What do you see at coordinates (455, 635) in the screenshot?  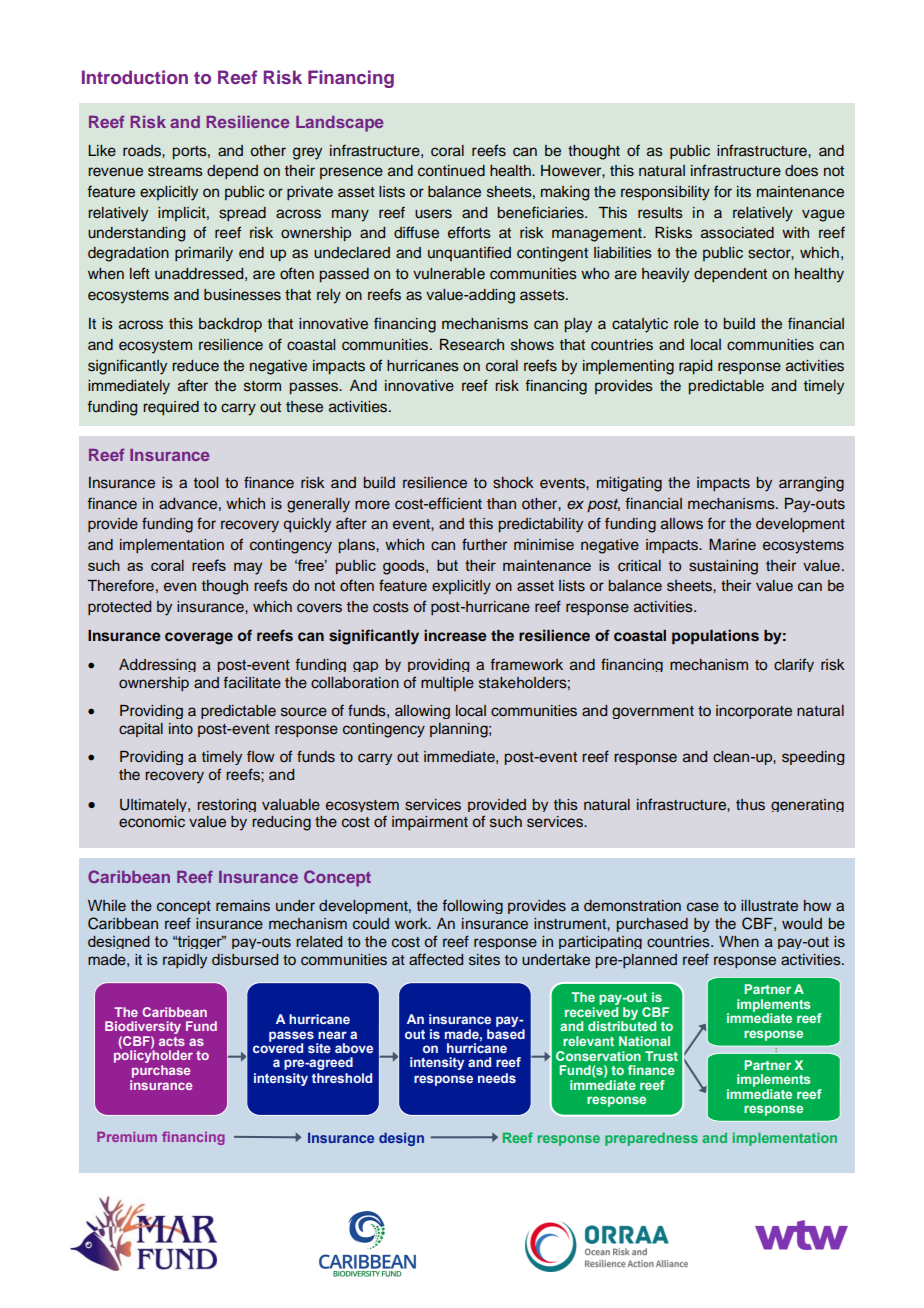 I see `increase` at bounding box center [455, 635].
